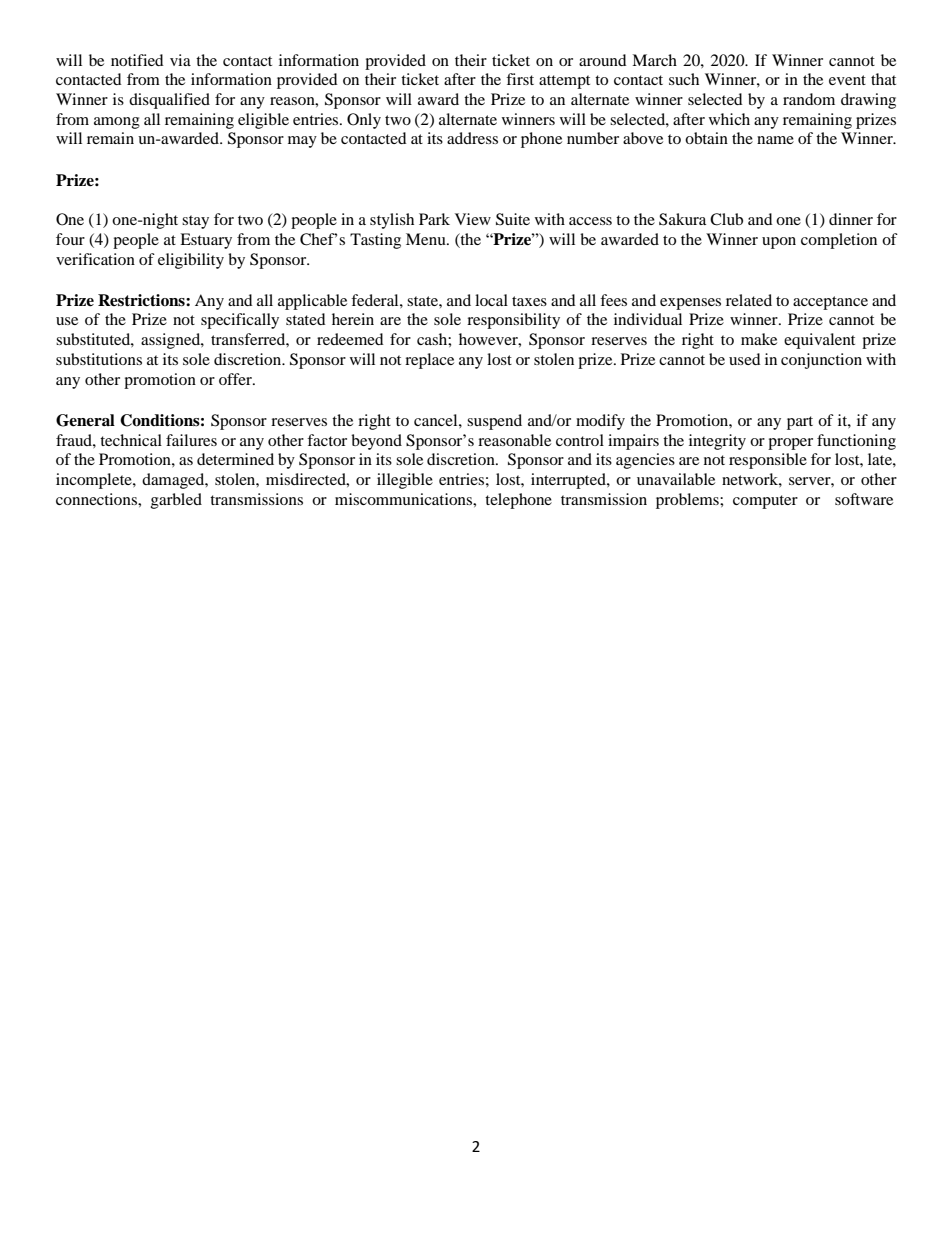  What do you see at coordinates (775, 140) in the screenshot?
I see `name` at bounding box center [775, 140].
